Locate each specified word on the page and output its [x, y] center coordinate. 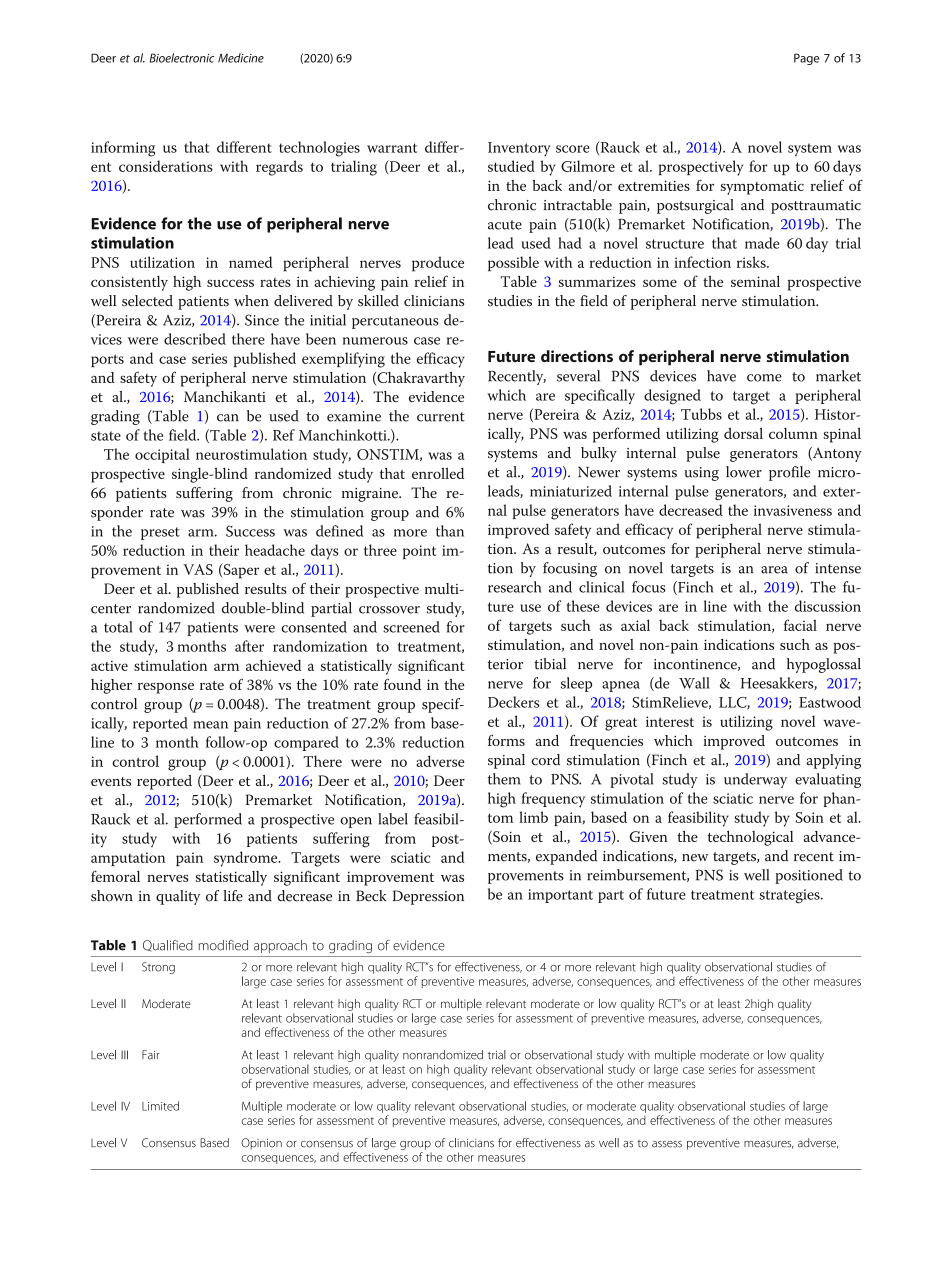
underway [755, 780]
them [504, 779]
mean [210, 725]
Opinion [261, 1144]
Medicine [241, 58]
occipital [162, 455]
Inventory [519, 149]
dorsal [743, 433]
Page [807, 59]
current [441, 417]
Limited [160, 1106]
